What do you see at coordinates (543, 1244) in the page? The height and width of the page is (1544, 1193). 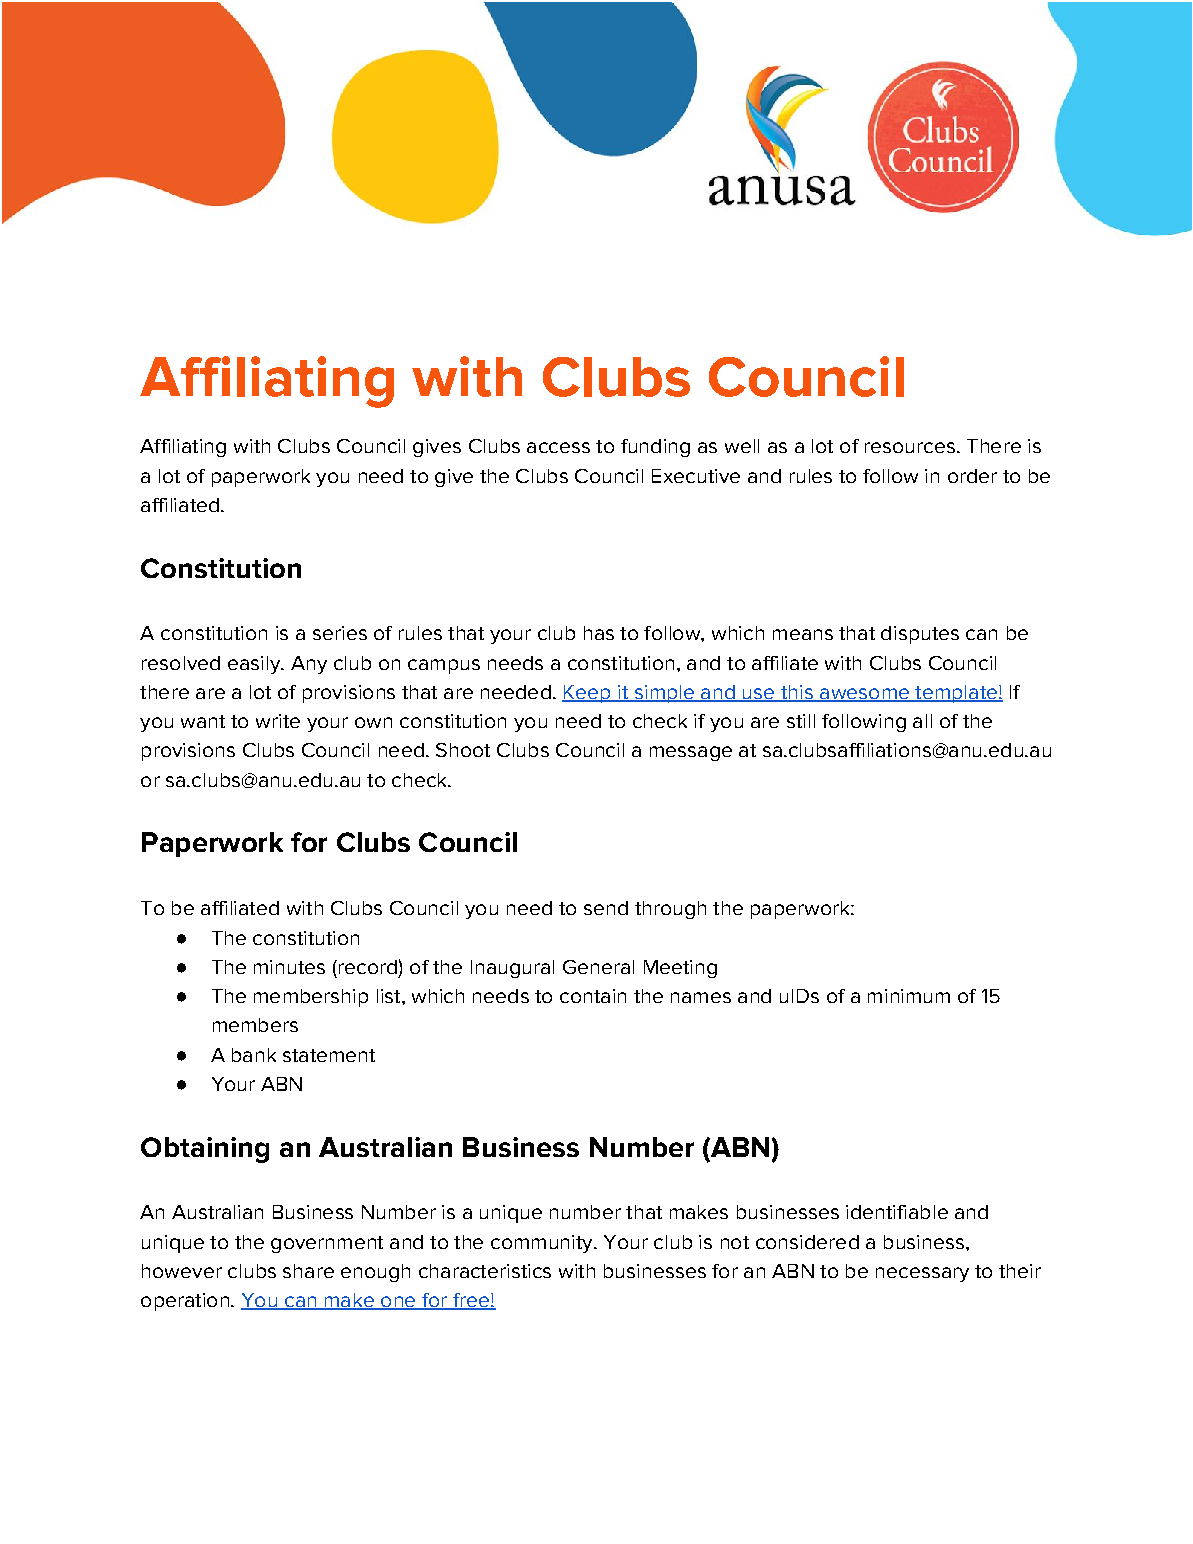 I see `community` at bounding box center [543, 1244].
